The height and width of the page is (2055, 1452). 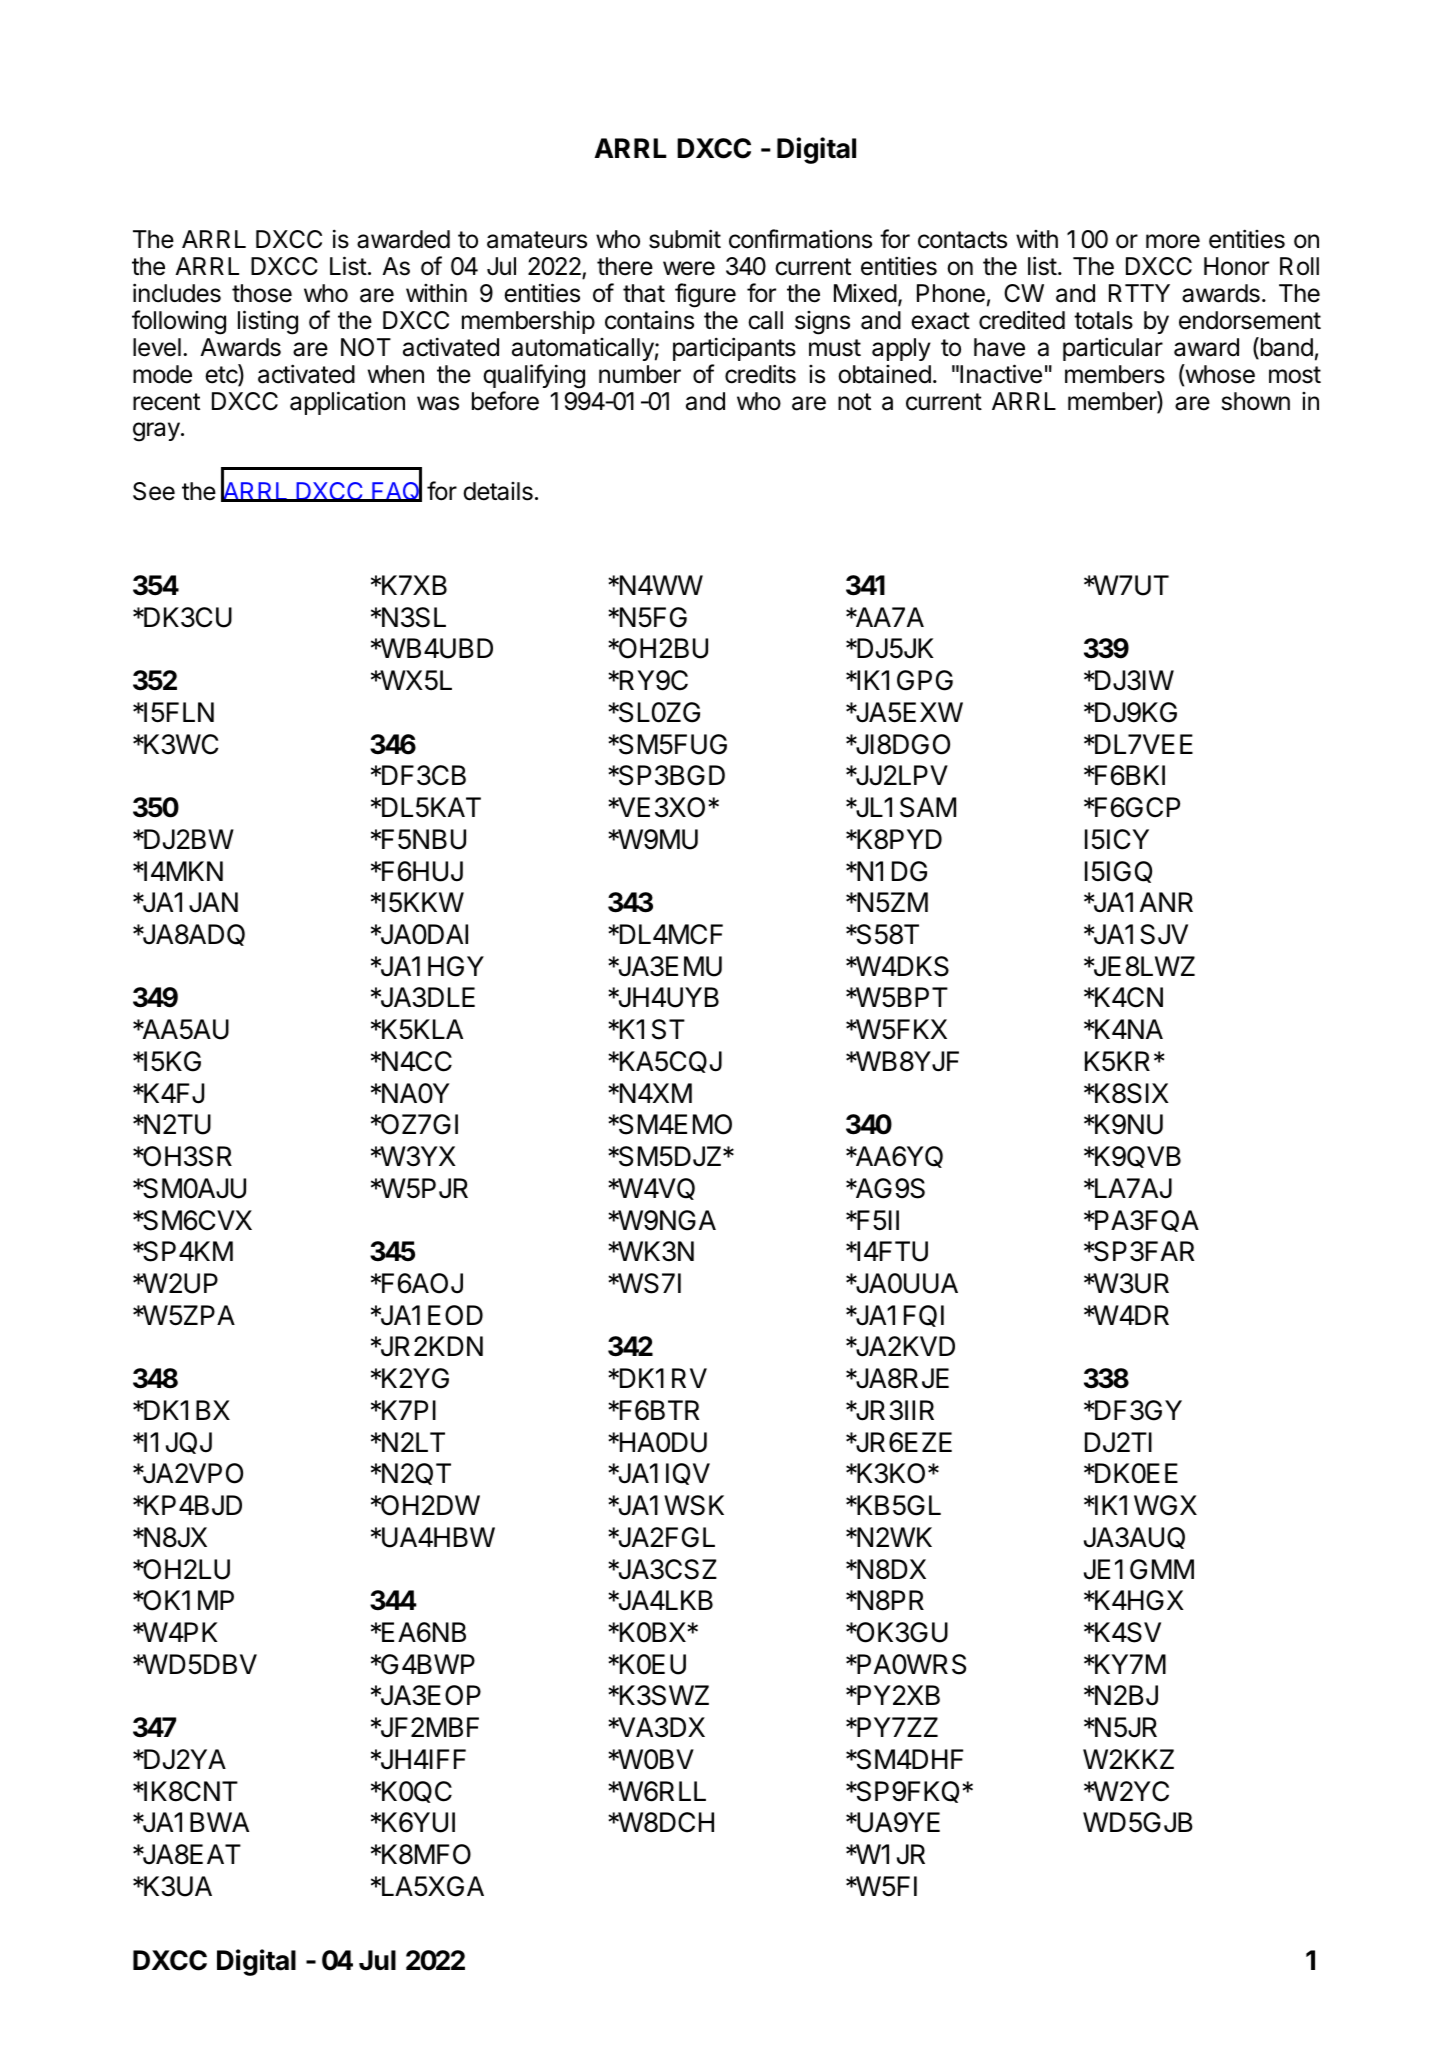 What do you see at coordinates (537, 240) in the page?
I see `amateurs` at bounding box center [537, 240].
